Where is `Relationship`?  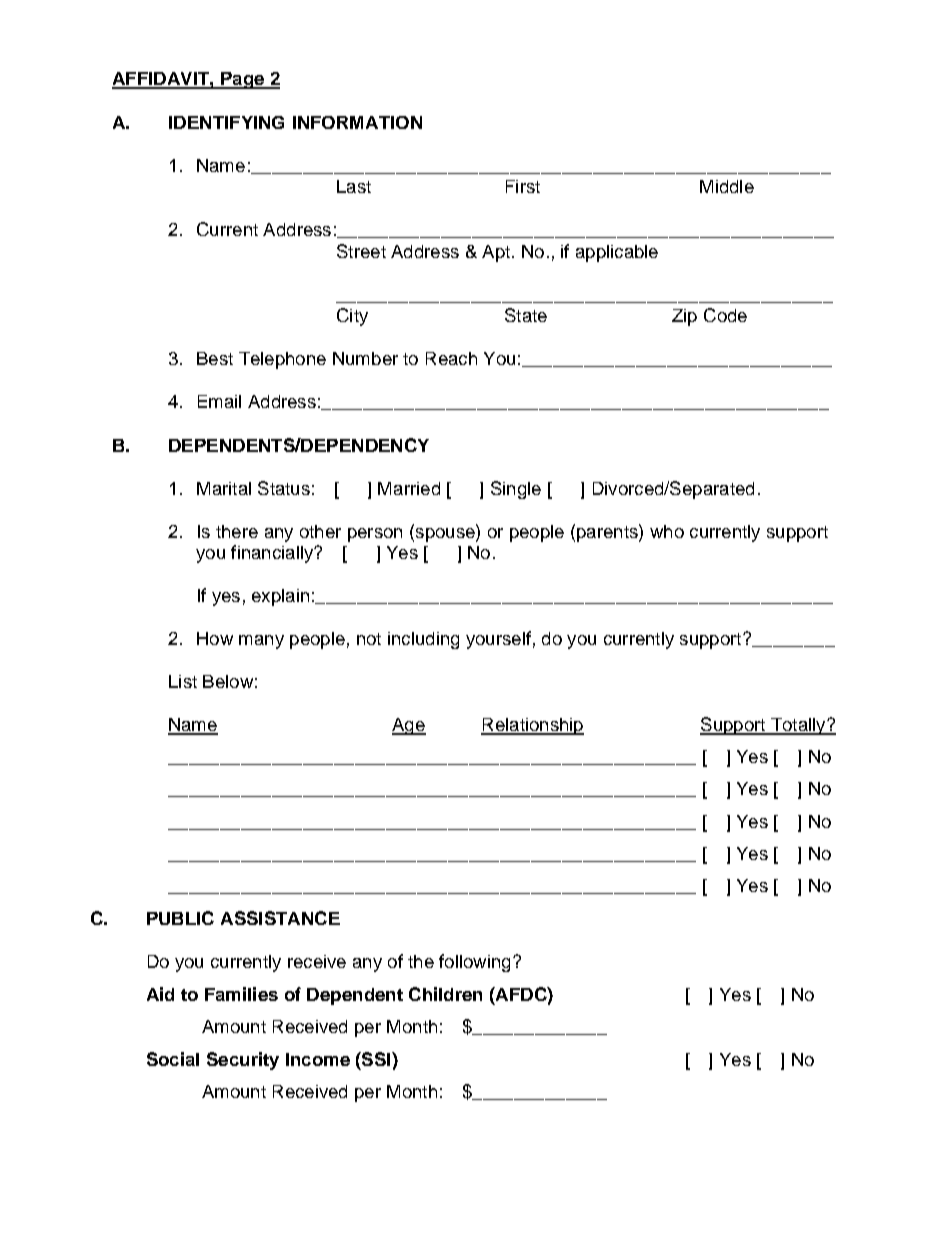 Relationship is located at coordinates (532, 726).
